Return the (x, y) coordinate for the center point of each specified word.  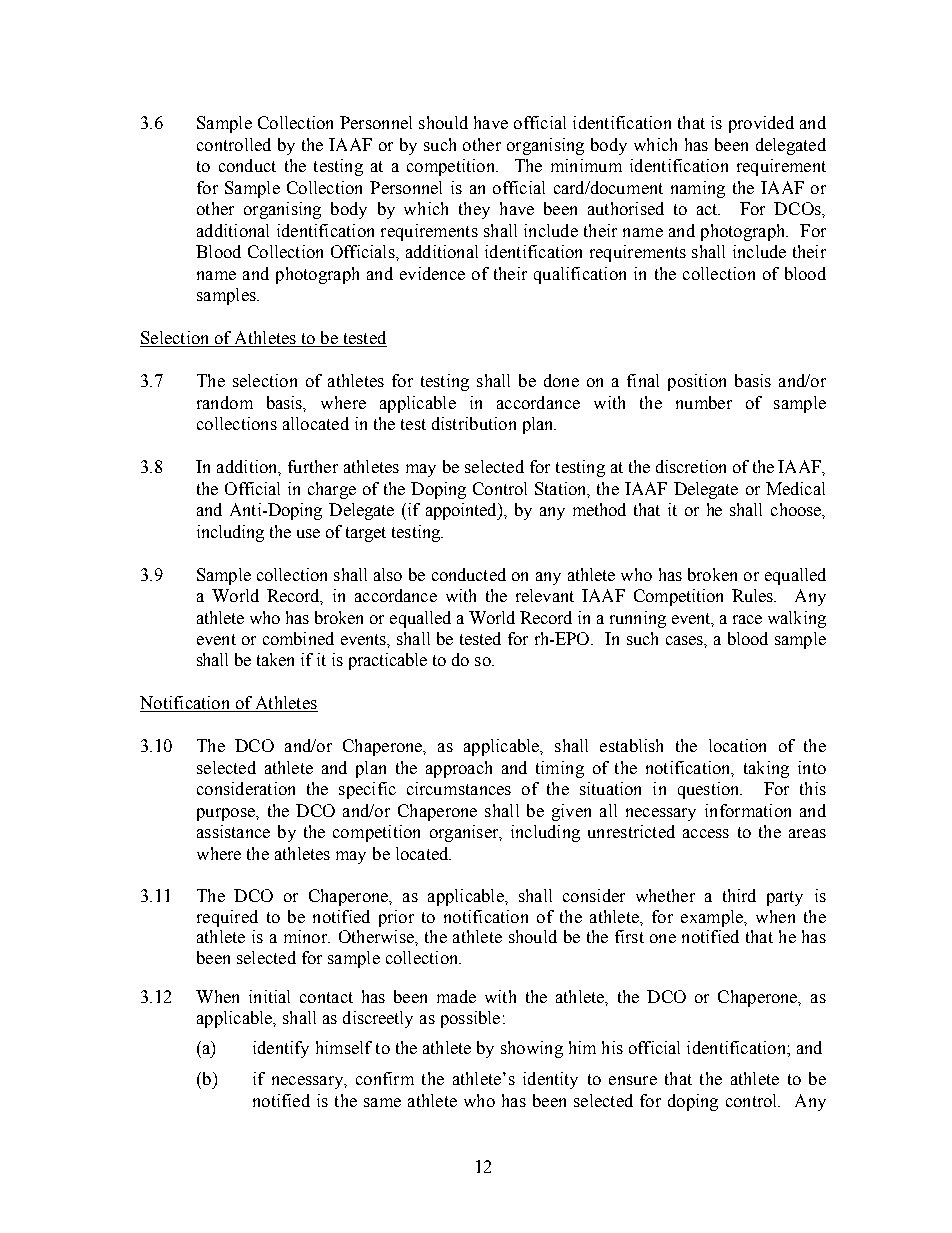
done (561, 380)
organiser (465, 833)
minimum (586, 165)
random (225, 402)
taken (275, 659)
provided (761, 124)
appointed (462, 511)
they (474, 210)
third (739, 895)
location (737, 745)
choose (797, 509)
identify (281, 1049)
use (308, 533)
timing (560, 769)
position (697, 382)
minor (307, 936)
